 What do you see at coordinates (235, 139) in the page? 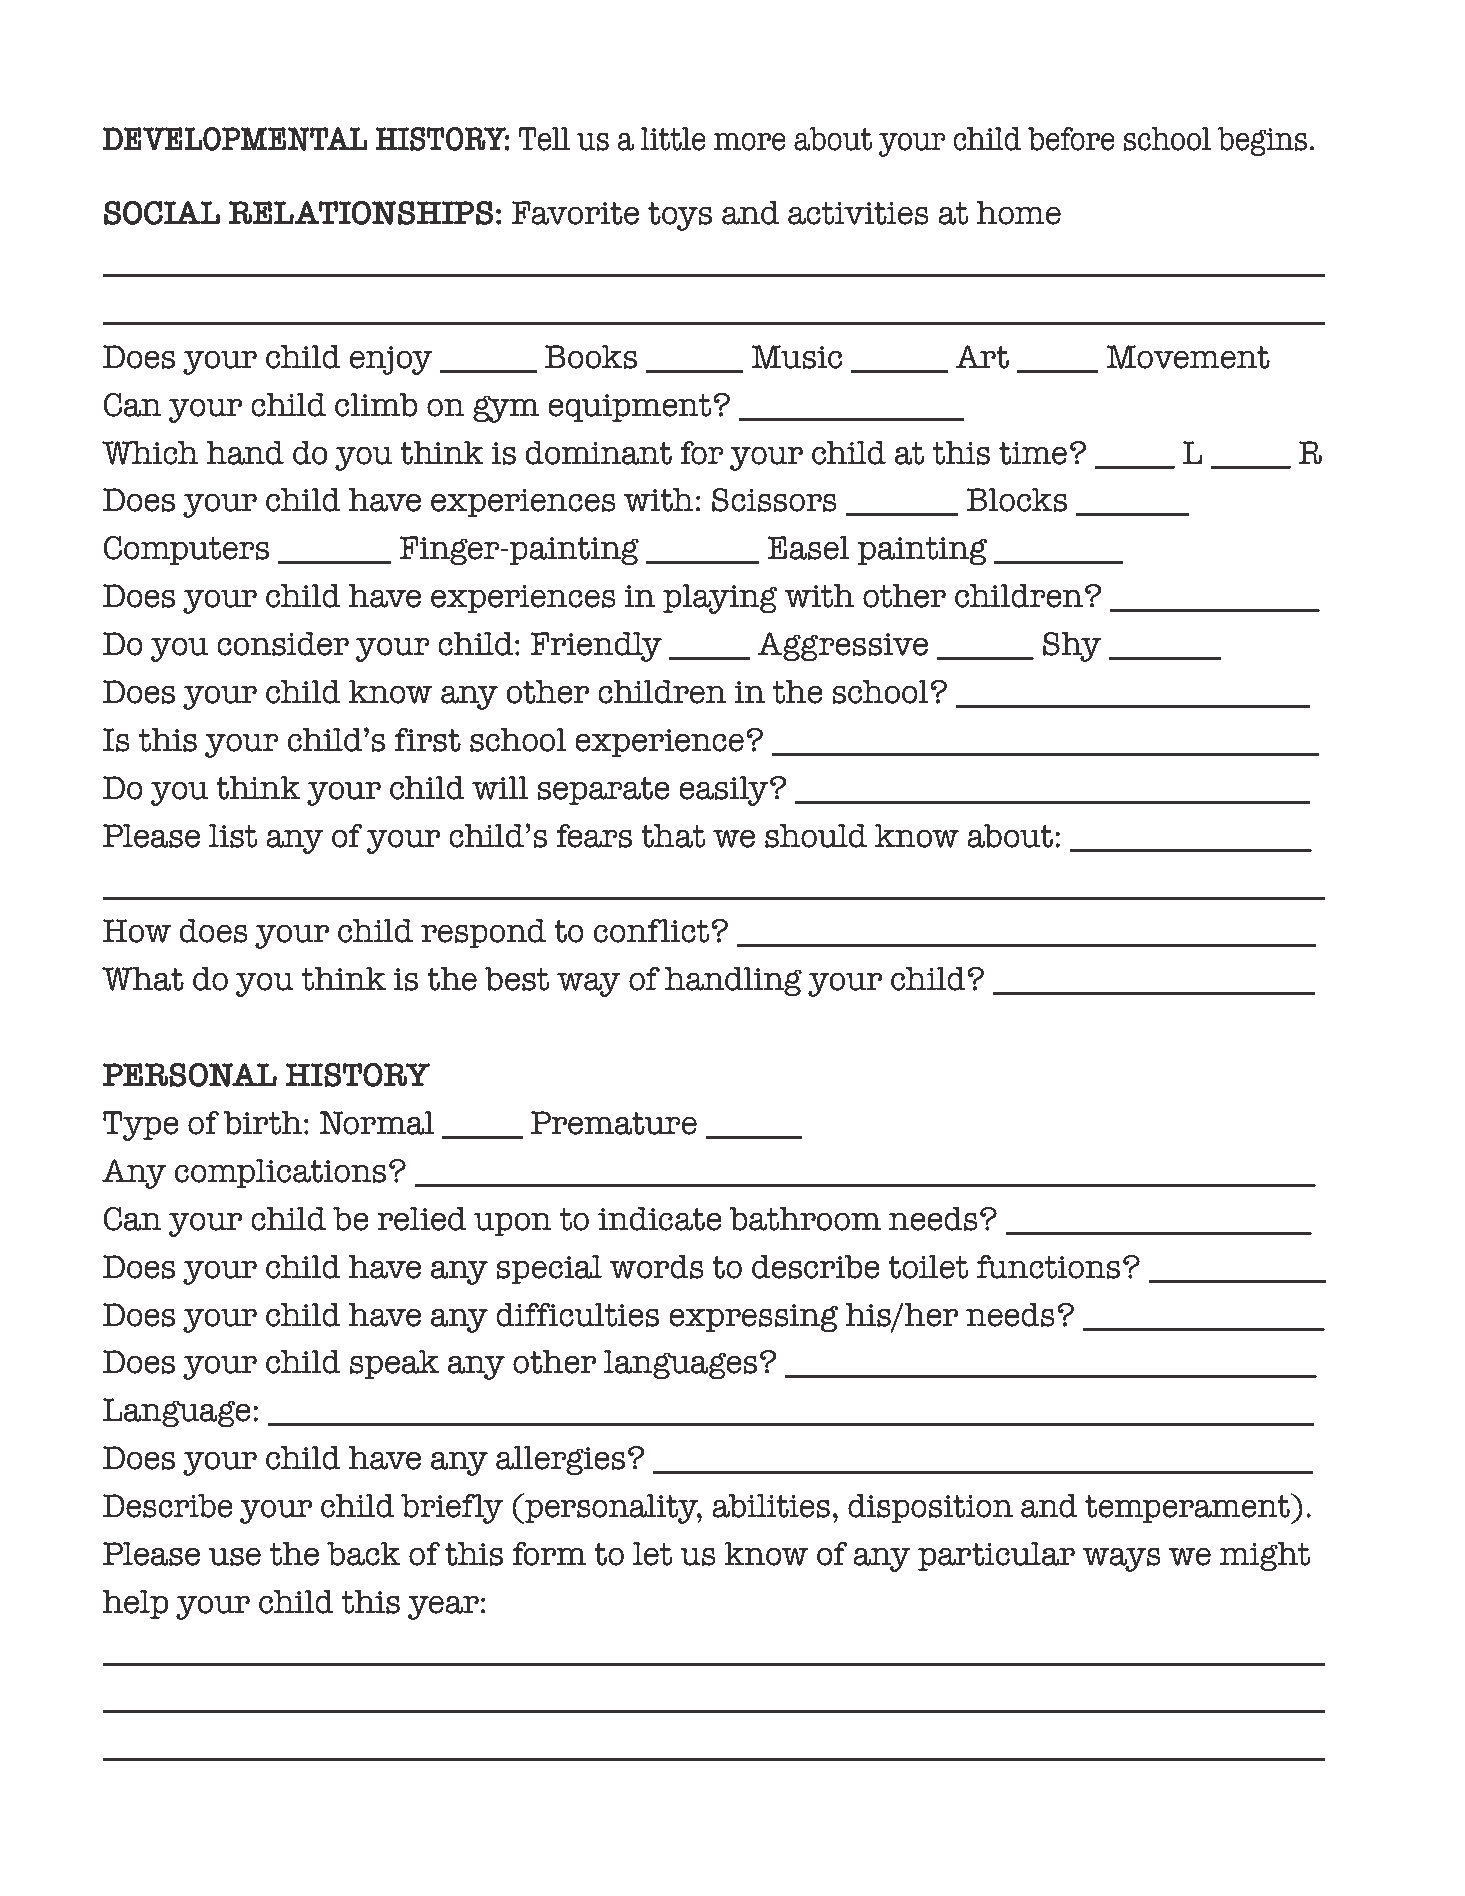
I see `DEVELOPMENTAL` at bounding box center [235, 139].
